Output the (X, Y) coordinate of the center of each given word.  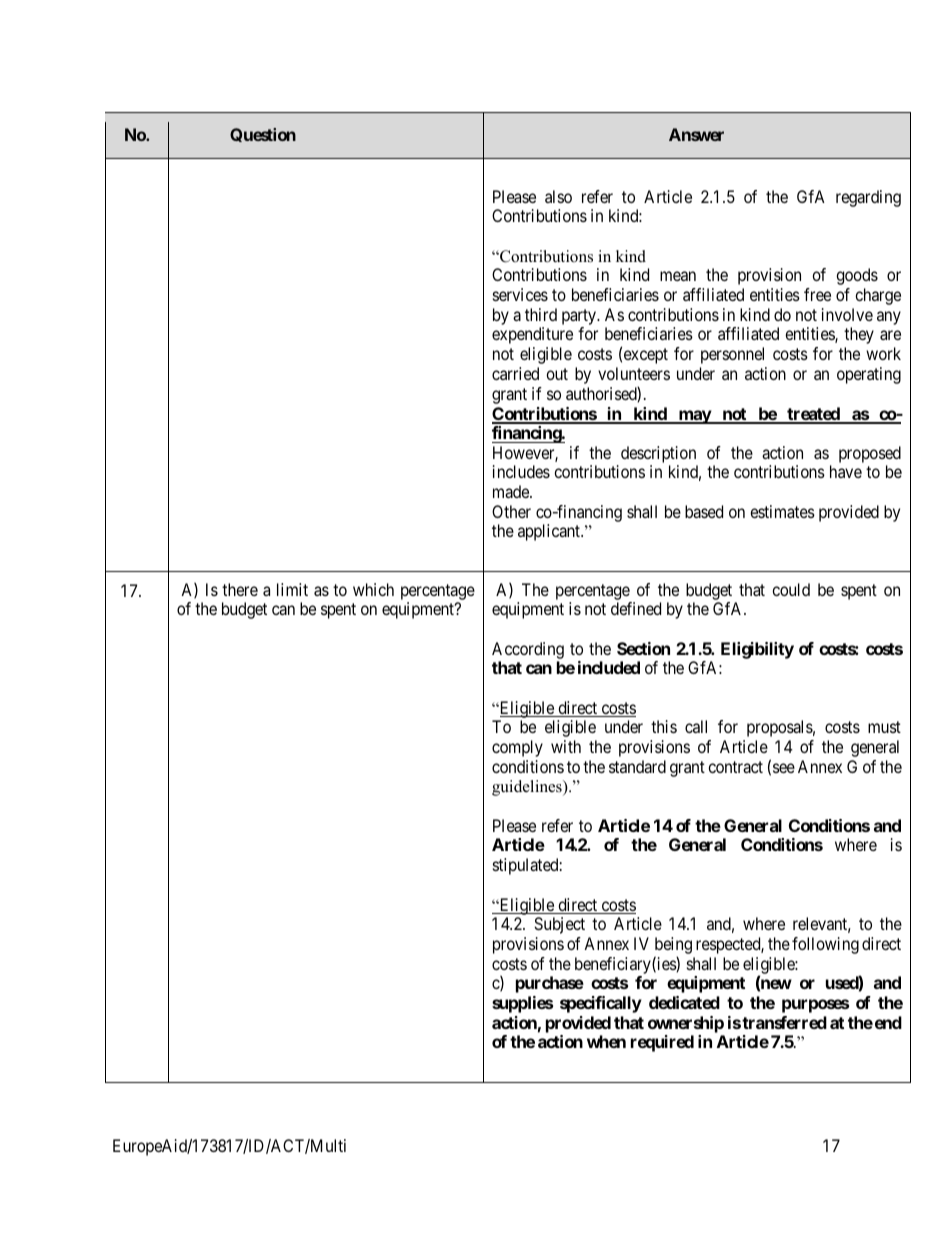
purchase (550, 984)
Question (263, 135)
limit (292, 589)
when (606, 1041)
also (558, 196)
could (791, 589)
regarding (868, 198)
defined (636, 608)
